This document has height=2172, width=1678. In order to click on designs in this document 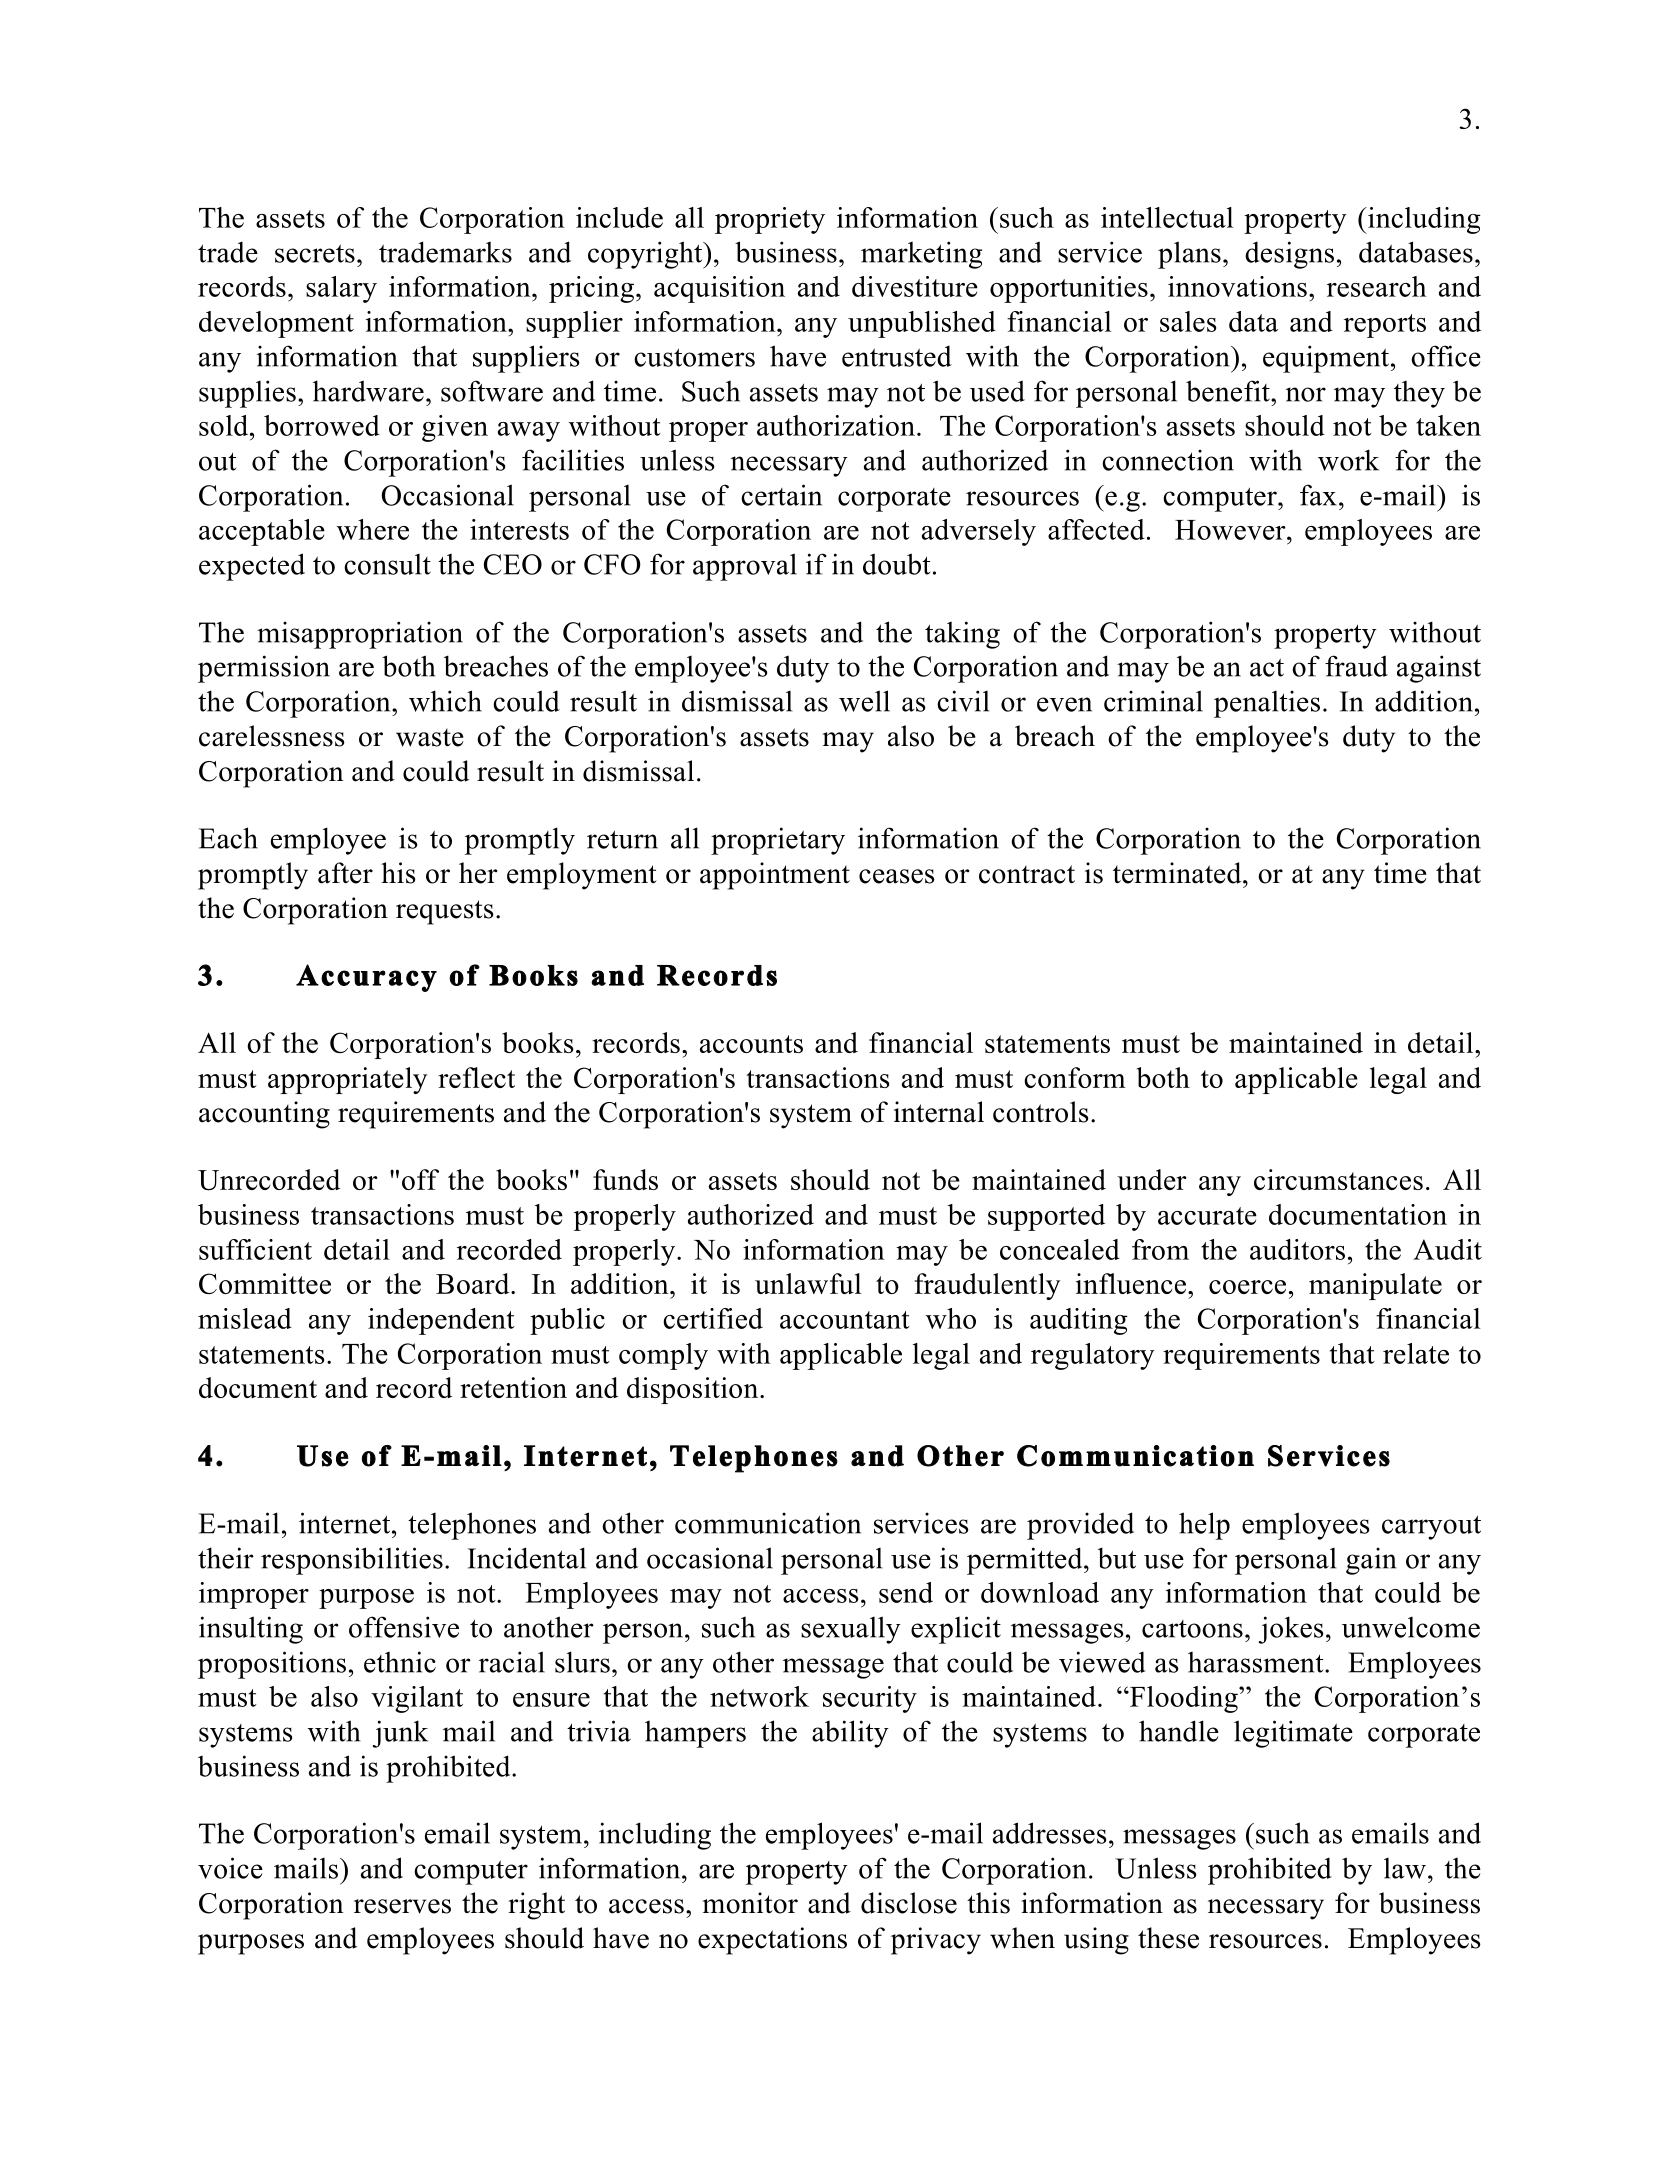, I will do `click(1289, 255)`.
